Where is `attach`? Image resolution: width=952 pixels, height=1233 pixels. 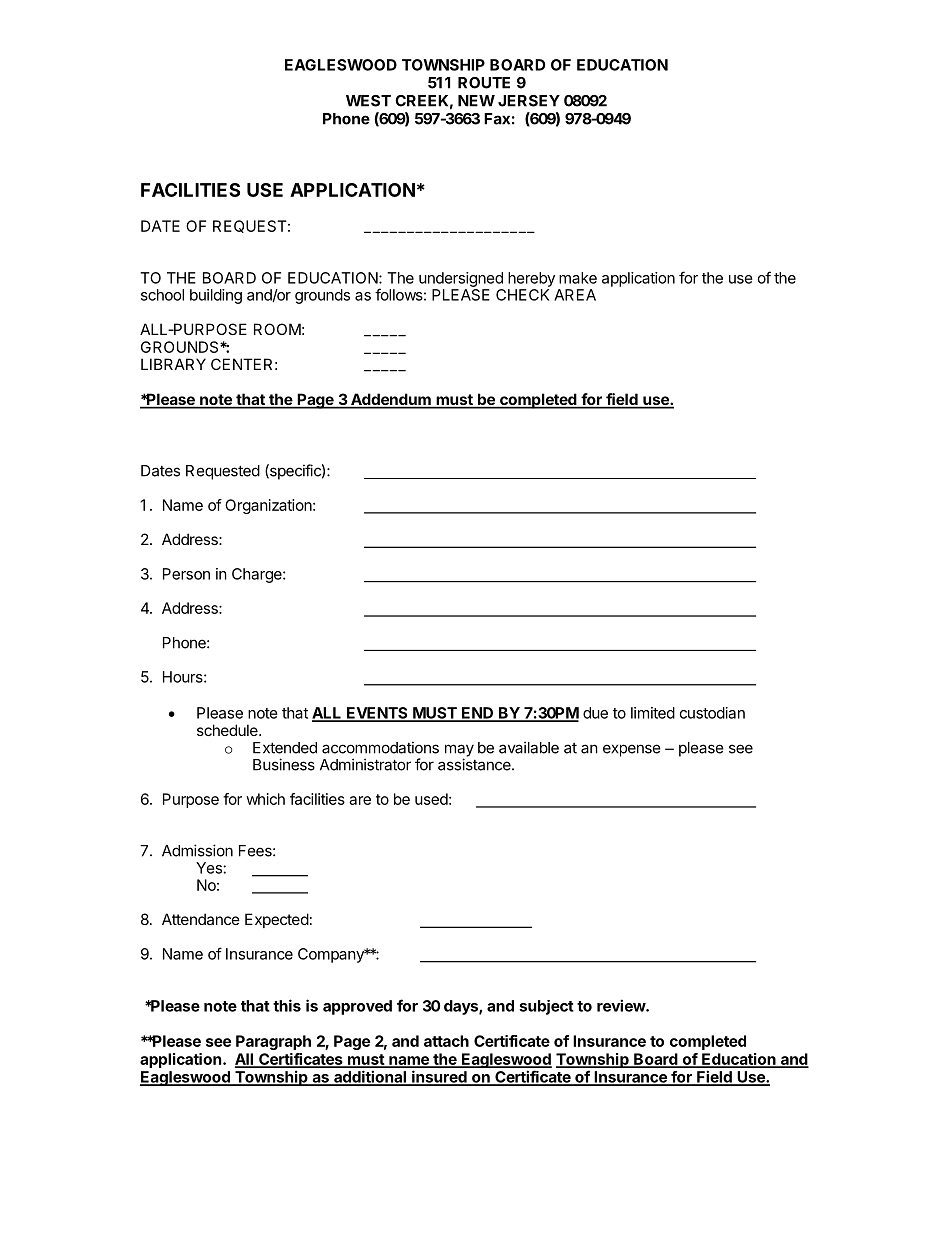 attach is located at coordinates (446, 1041).
